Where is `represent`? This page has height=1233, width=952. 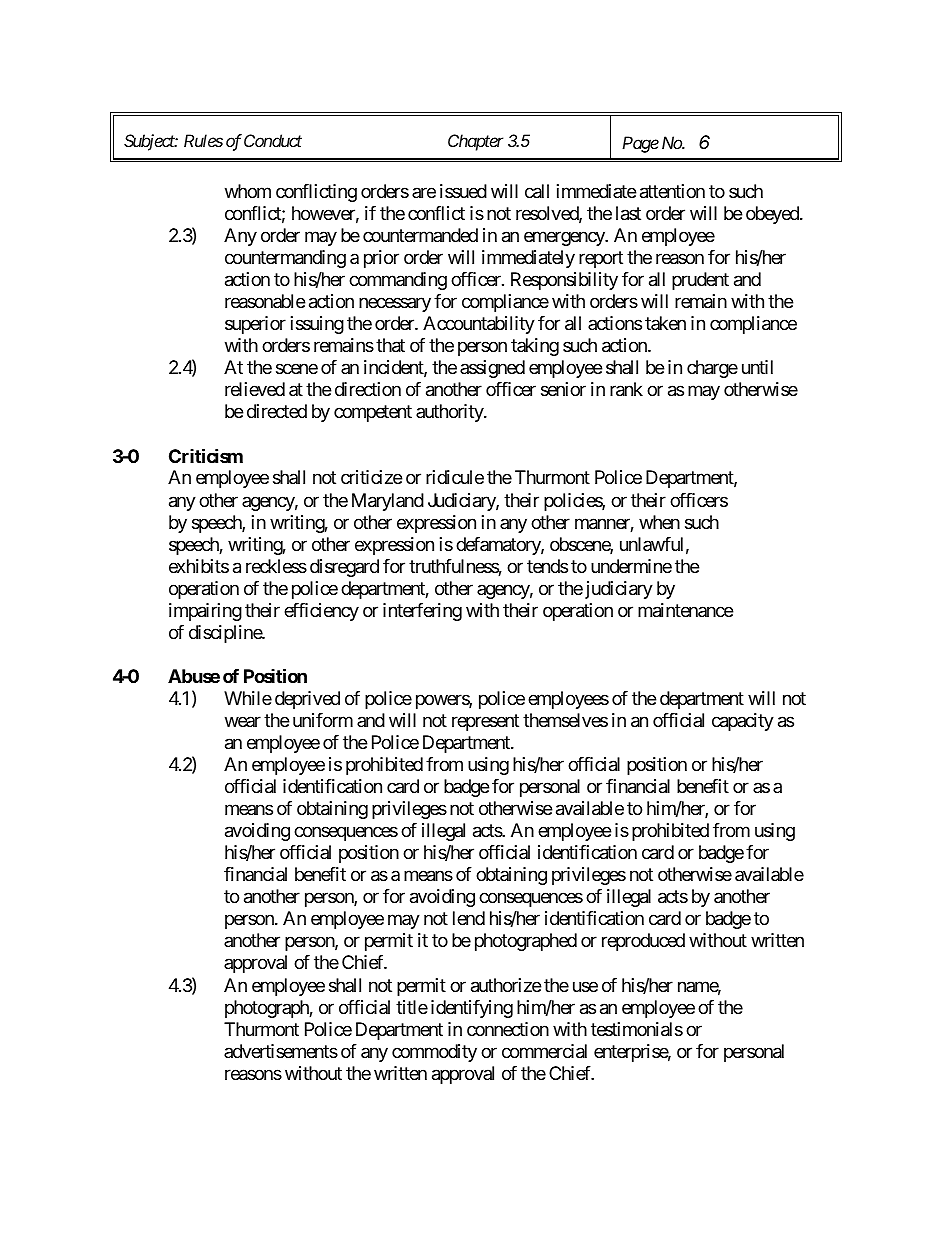
represent is located at coordinates (485, 722).
